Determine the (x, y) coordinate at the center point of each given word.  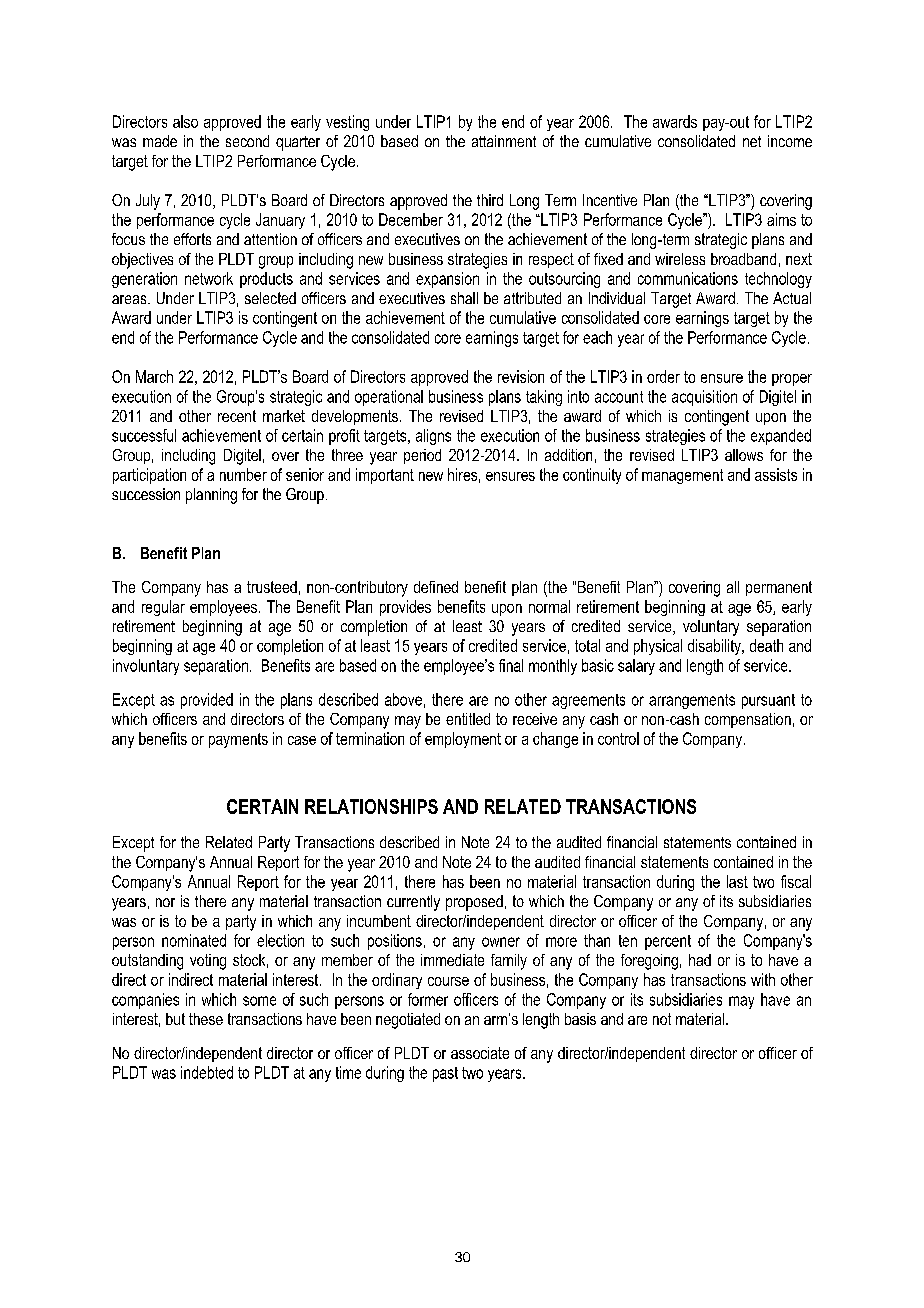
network (209, 278)
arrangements (692, 701)
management (682, 476)
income (790, 141)
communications (688, 278)
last (737, 881)
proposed (474, 903)
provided (207, 701)
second (247, 141)
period (422, 456)
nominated (194, 940)
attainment (504, 141)
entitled (468, 719)
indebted (207, 1072)
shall (464, 298)
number (243, 474)
